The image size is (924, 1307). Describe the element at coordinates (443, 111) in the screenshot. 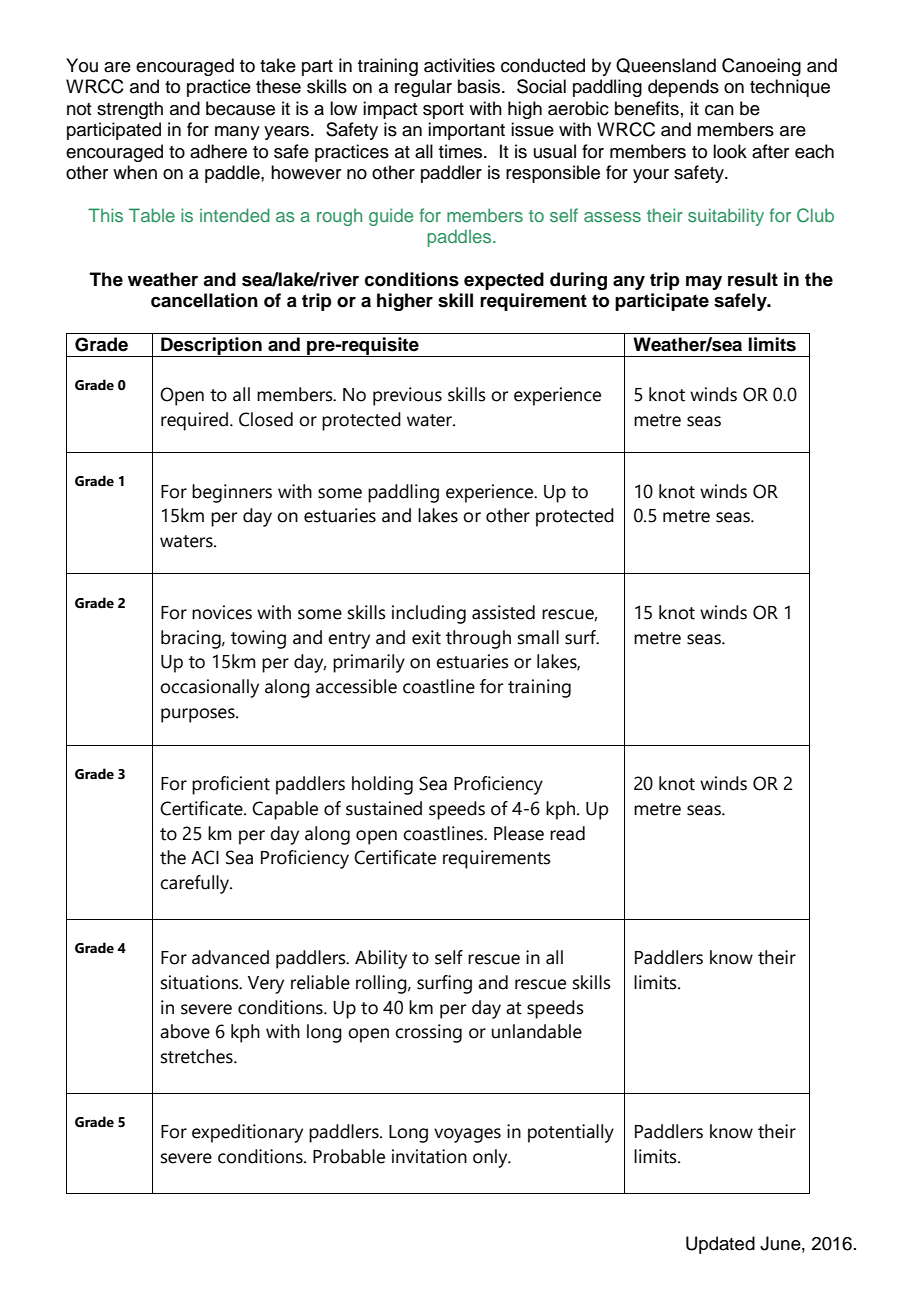

I see `sport` at that location.
